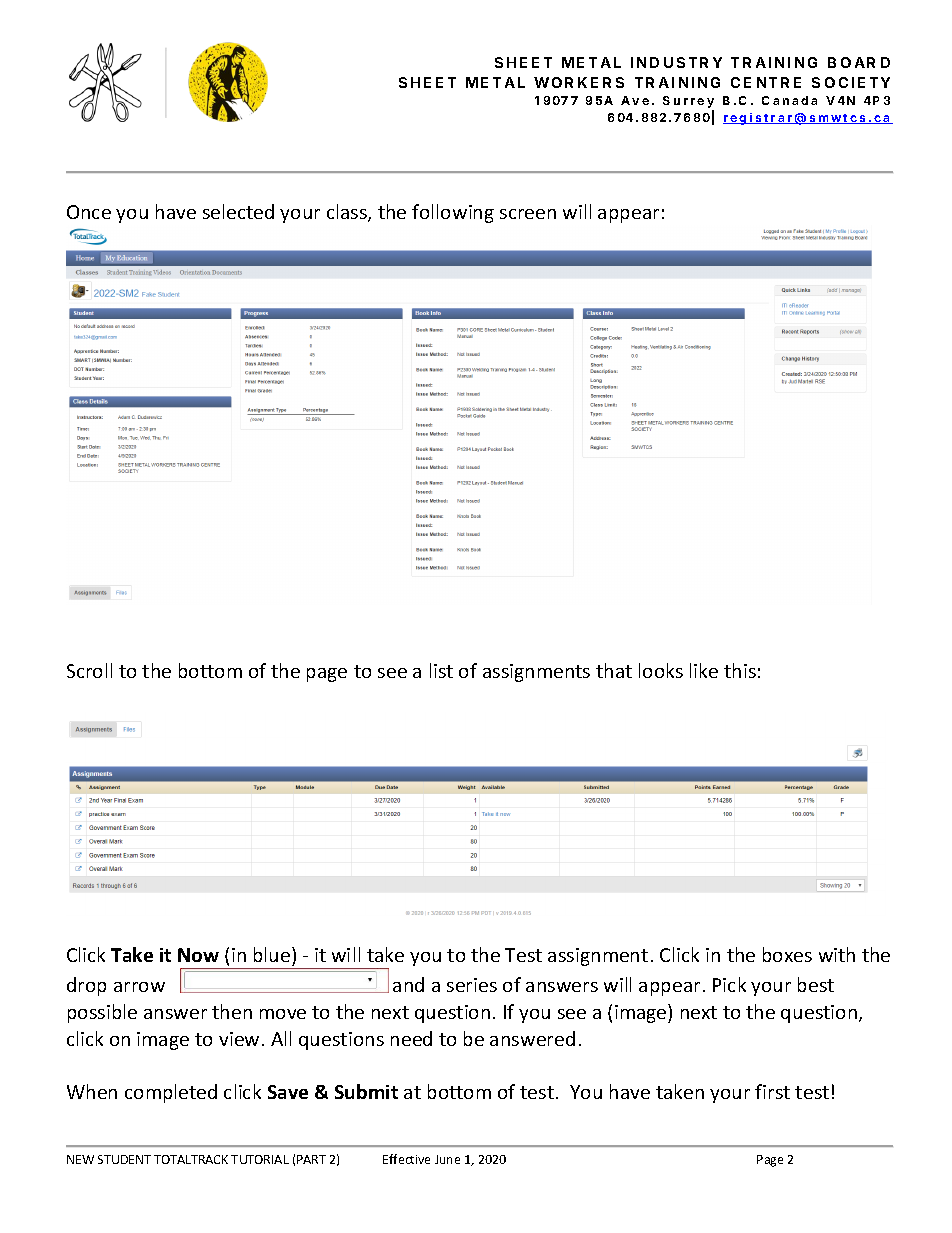 Image resolution: width=952 pixels, height=1233 pixels. I want to click on screen, so click(528, 214).
